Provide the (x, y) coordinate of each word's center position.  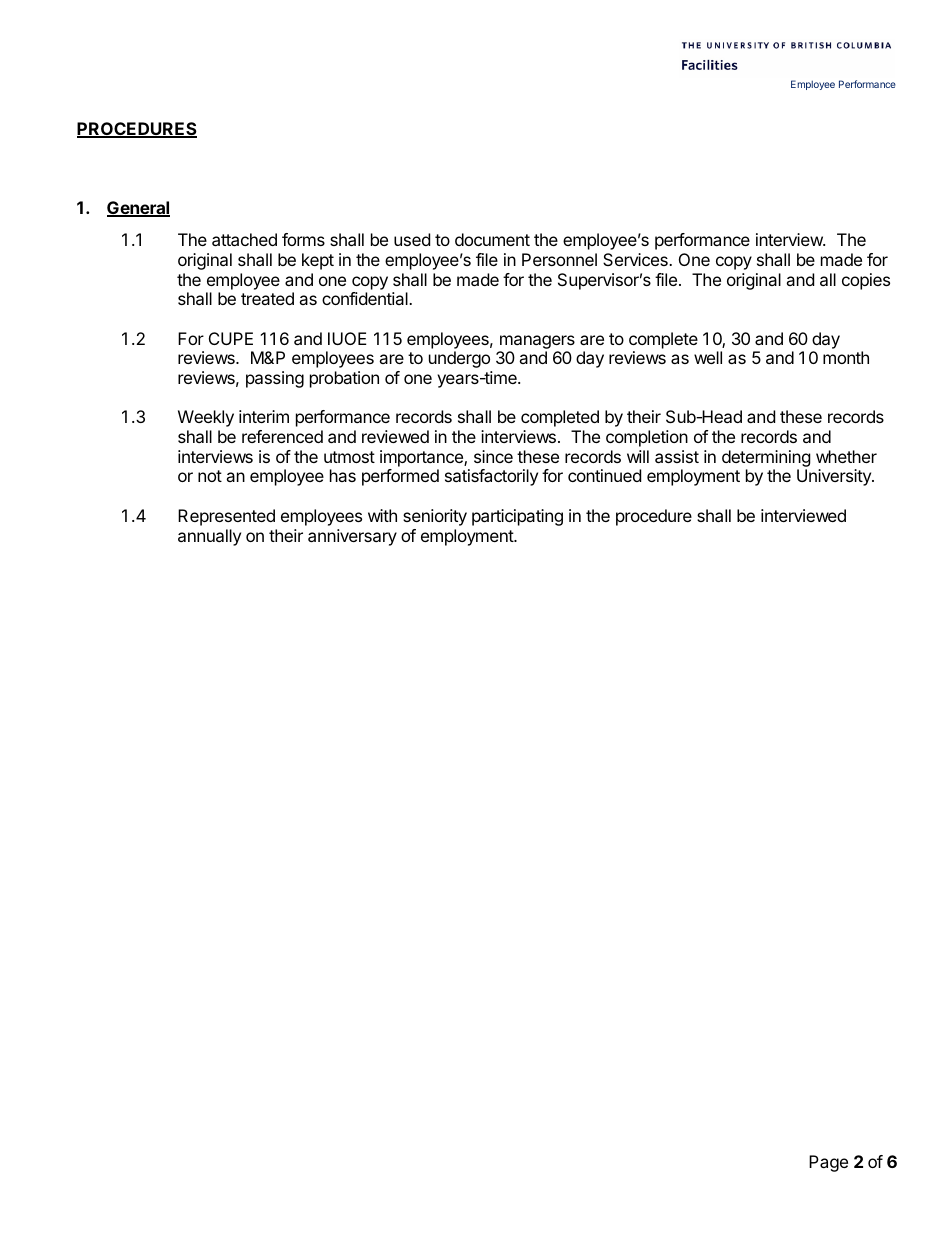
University (835, 477)
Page (828, 1163)
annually (209, 537)
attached (244, 239)
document (492, 239)
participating (517, 517)
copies (866, 281)
